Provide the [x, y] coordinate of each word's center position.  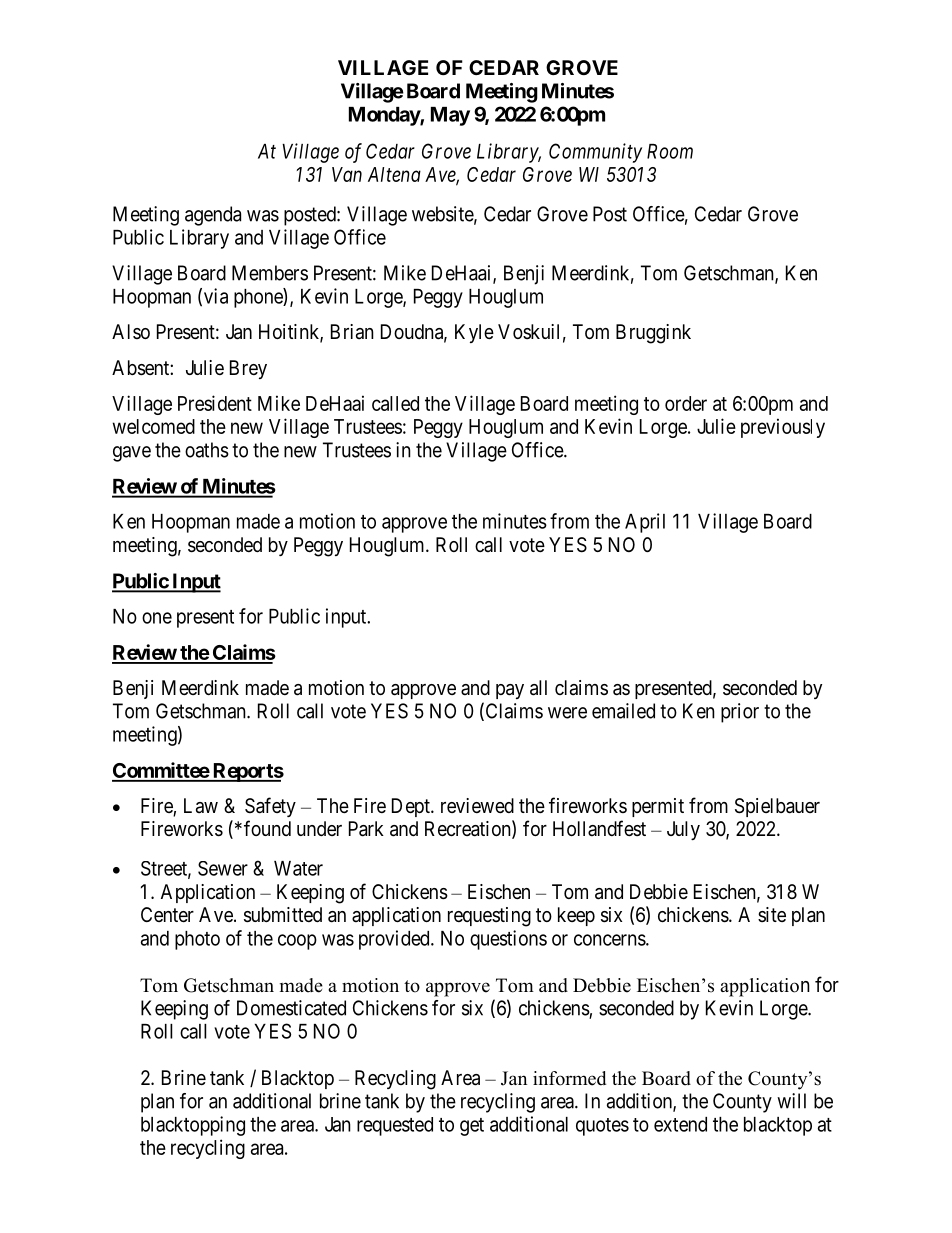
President [215, 403]
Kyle [474, 333]
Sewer [223, 868]
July [683, 830]
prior [740, 713]
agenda [213, 216]
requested [395, 1126]
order [686, 403]
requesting [489, 917]
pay [510, 691]
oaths [207, 450]
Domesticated [291, 1008]
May [450, 116]
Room [670, 151]
